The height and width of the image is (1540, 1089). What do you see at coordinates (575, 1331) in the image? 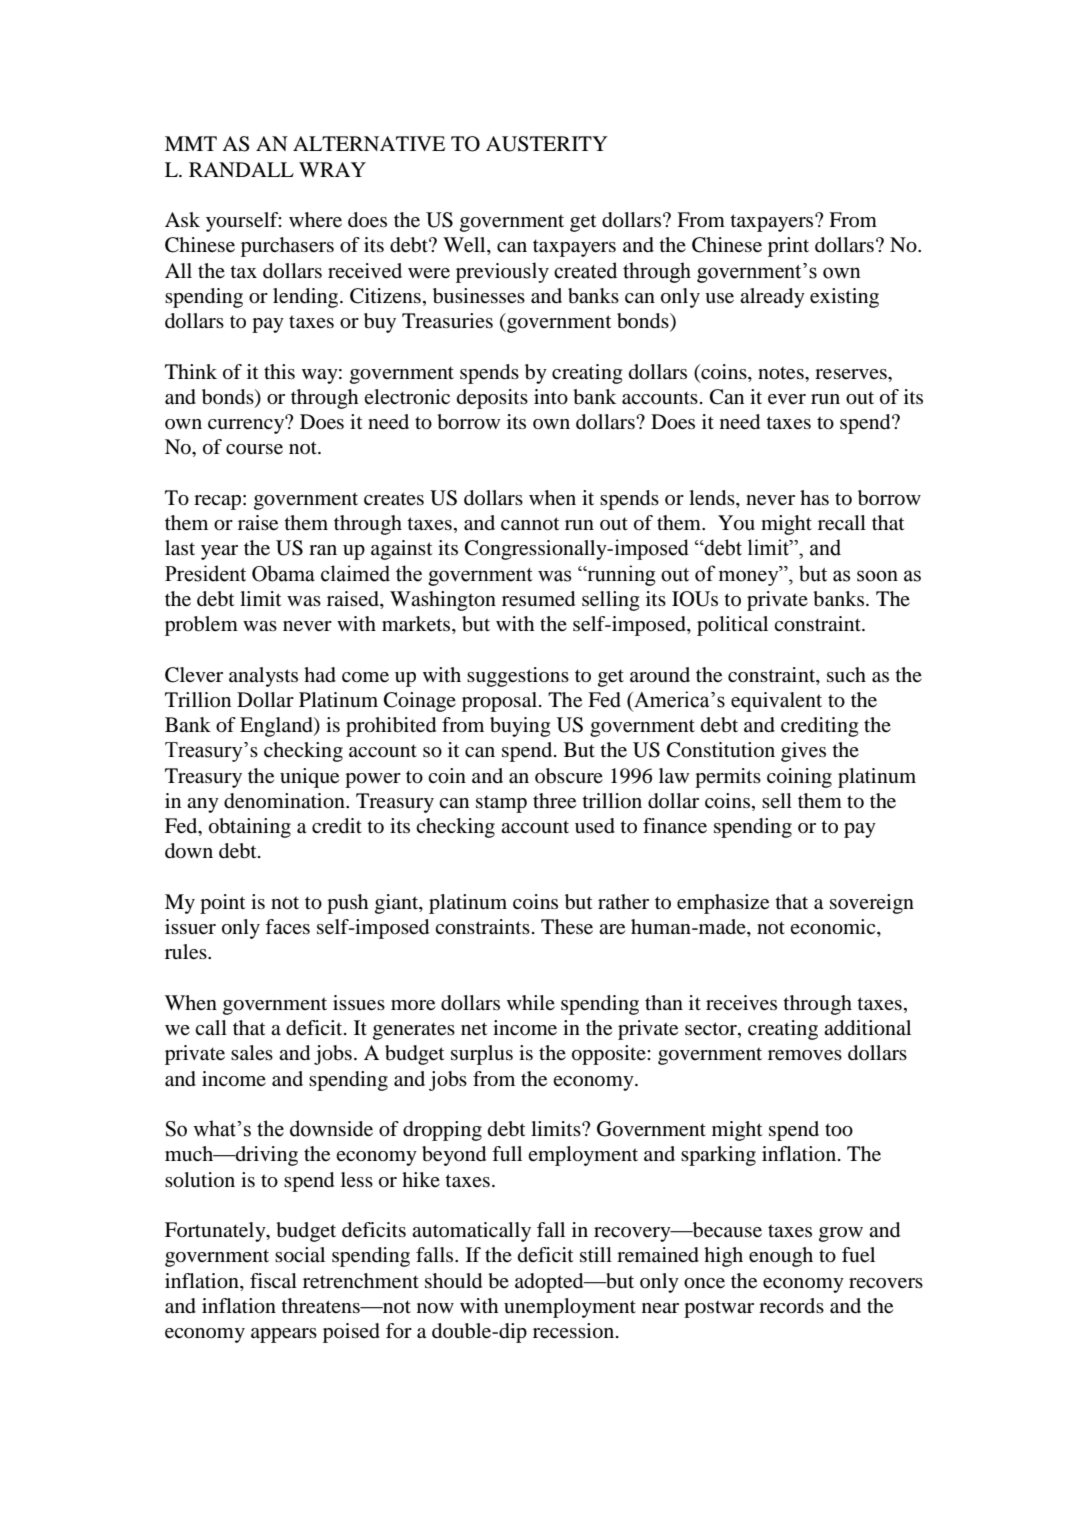
I see `recession` at bounding box center [575, 1331].
